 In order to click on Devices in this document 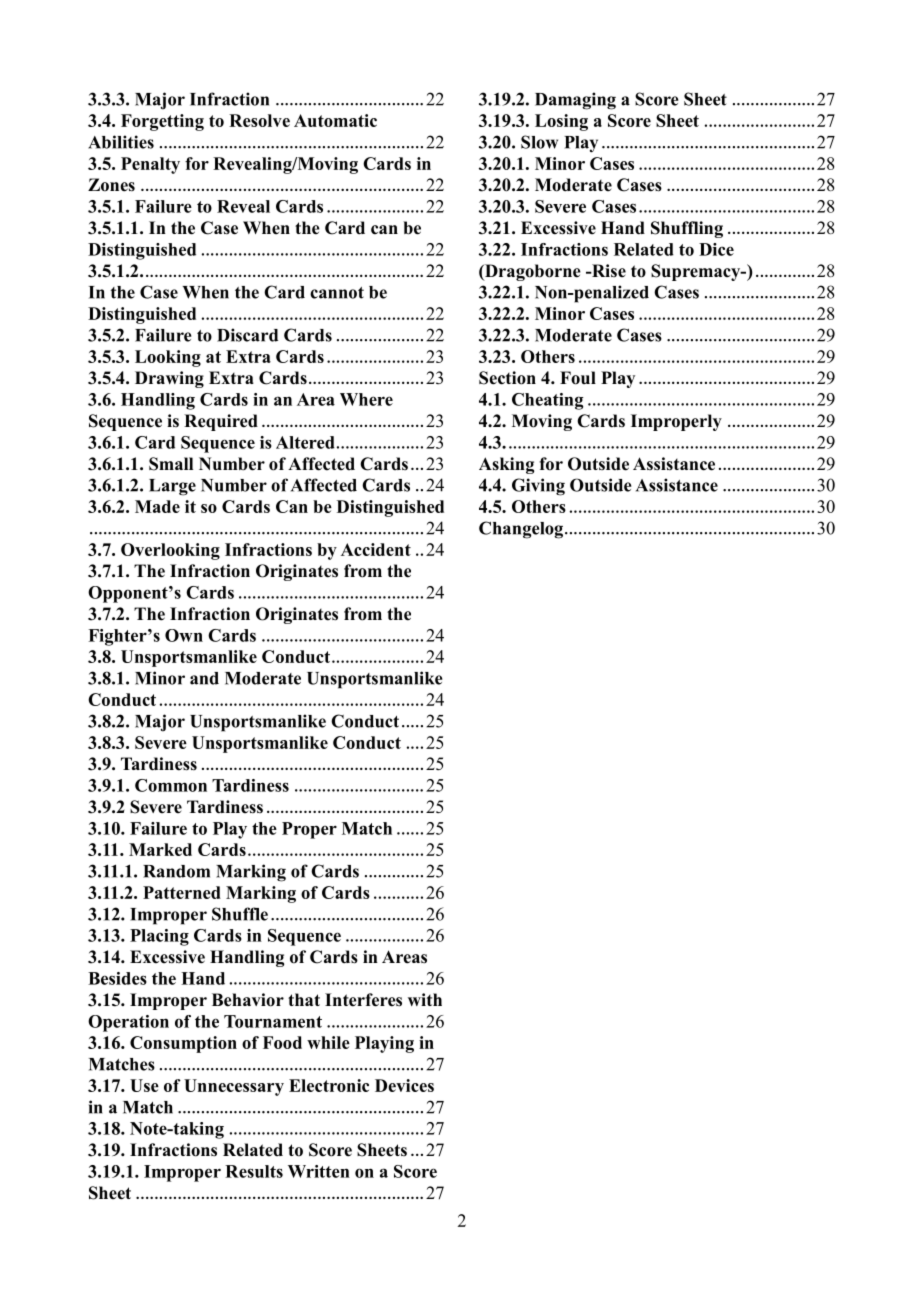, I will do `click(404, 1085)`.
